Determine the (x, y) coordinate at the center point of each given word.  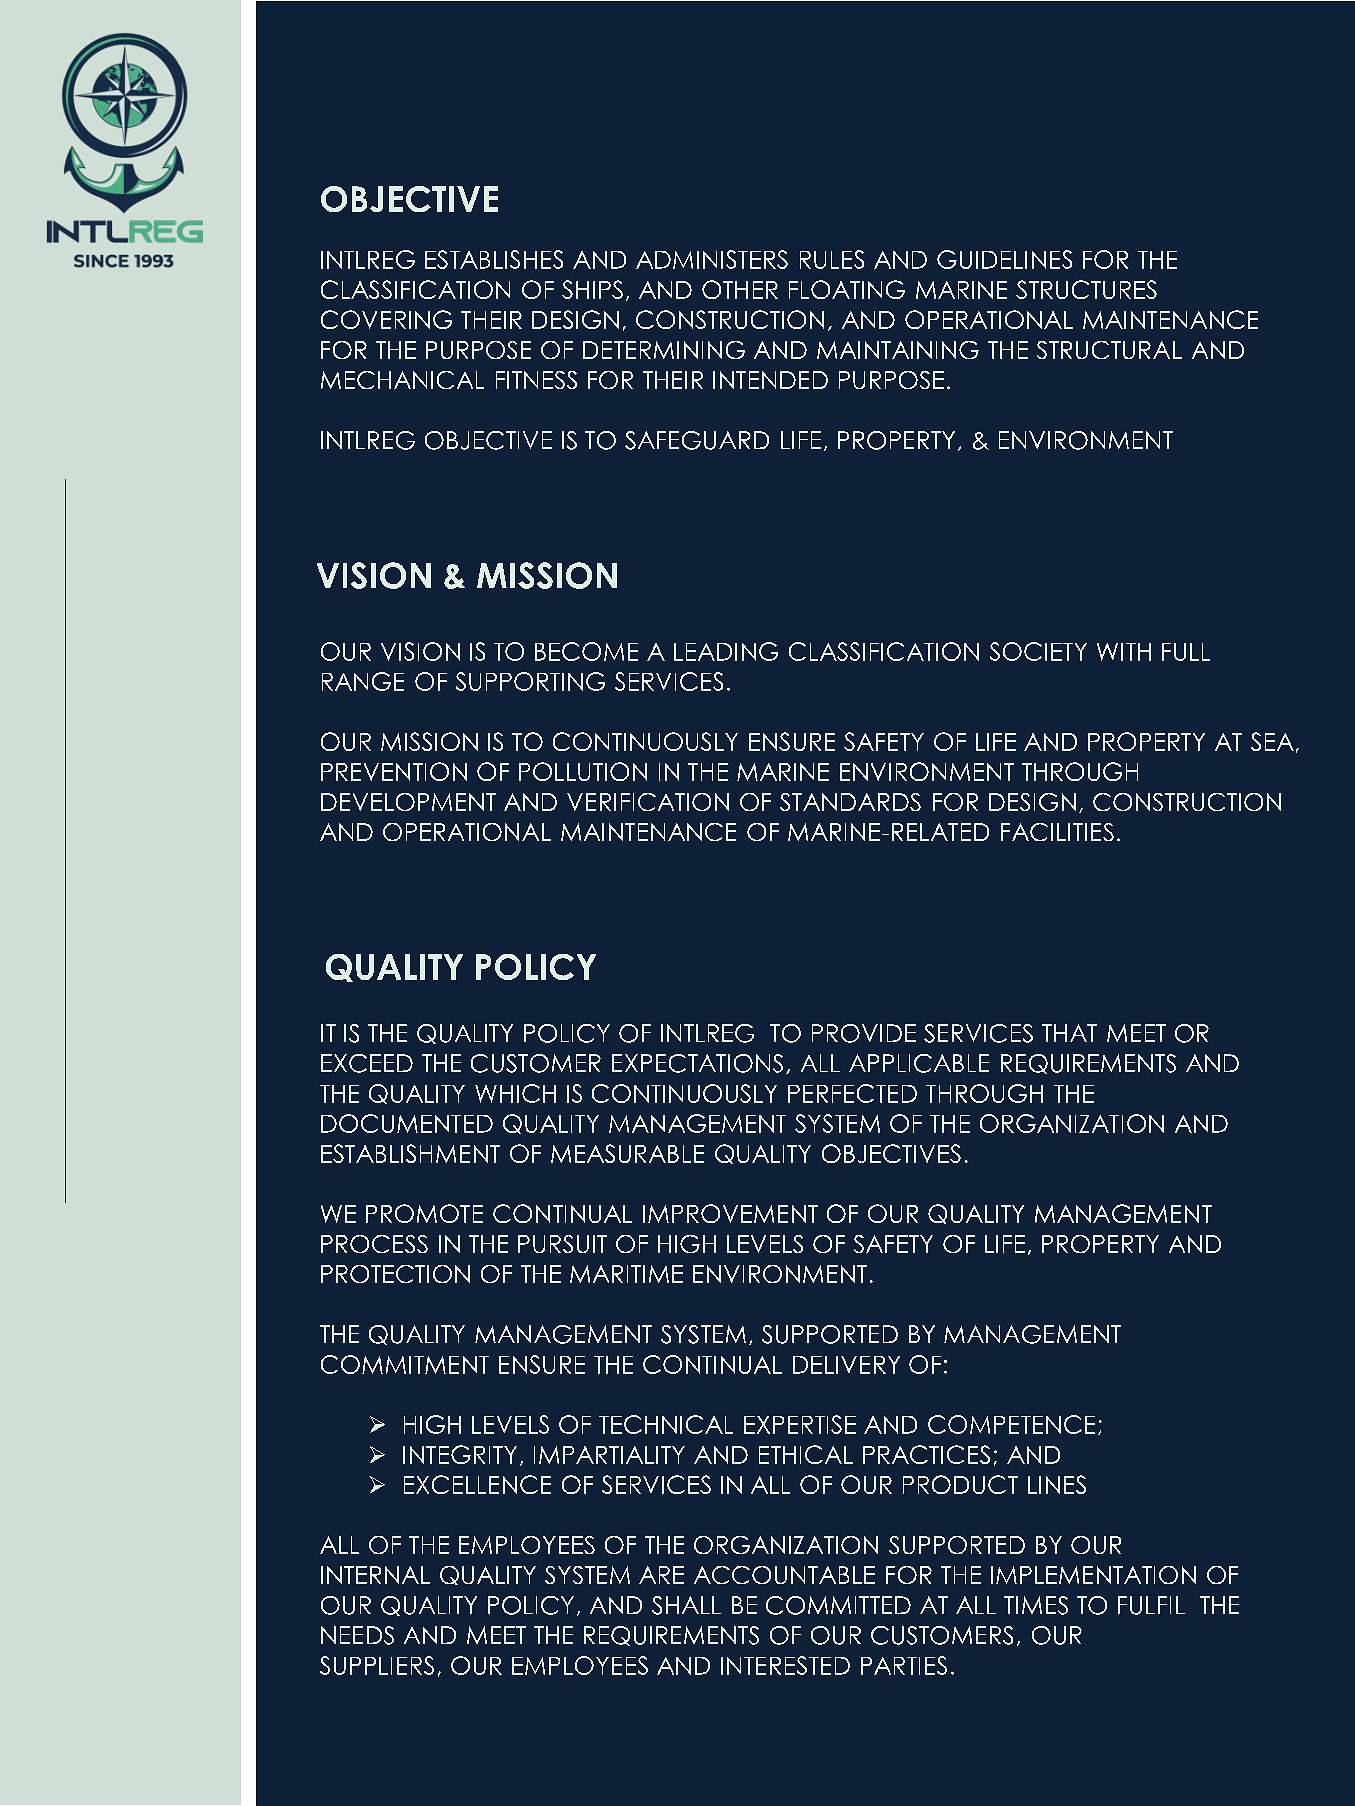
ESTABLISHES (494, 259)
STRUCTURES (1086, 289)
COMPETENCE (1011, 1424)
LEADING (726, 651)
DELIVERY (846, 1365)
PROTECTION (395, 1274)
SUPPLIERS (377, 1665)
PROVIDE (864, 1033)
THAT (1069, 1033)
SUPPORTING (530, 681)
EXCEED (367, 1063)
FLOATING (847, 289)
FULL (1186, 652)
